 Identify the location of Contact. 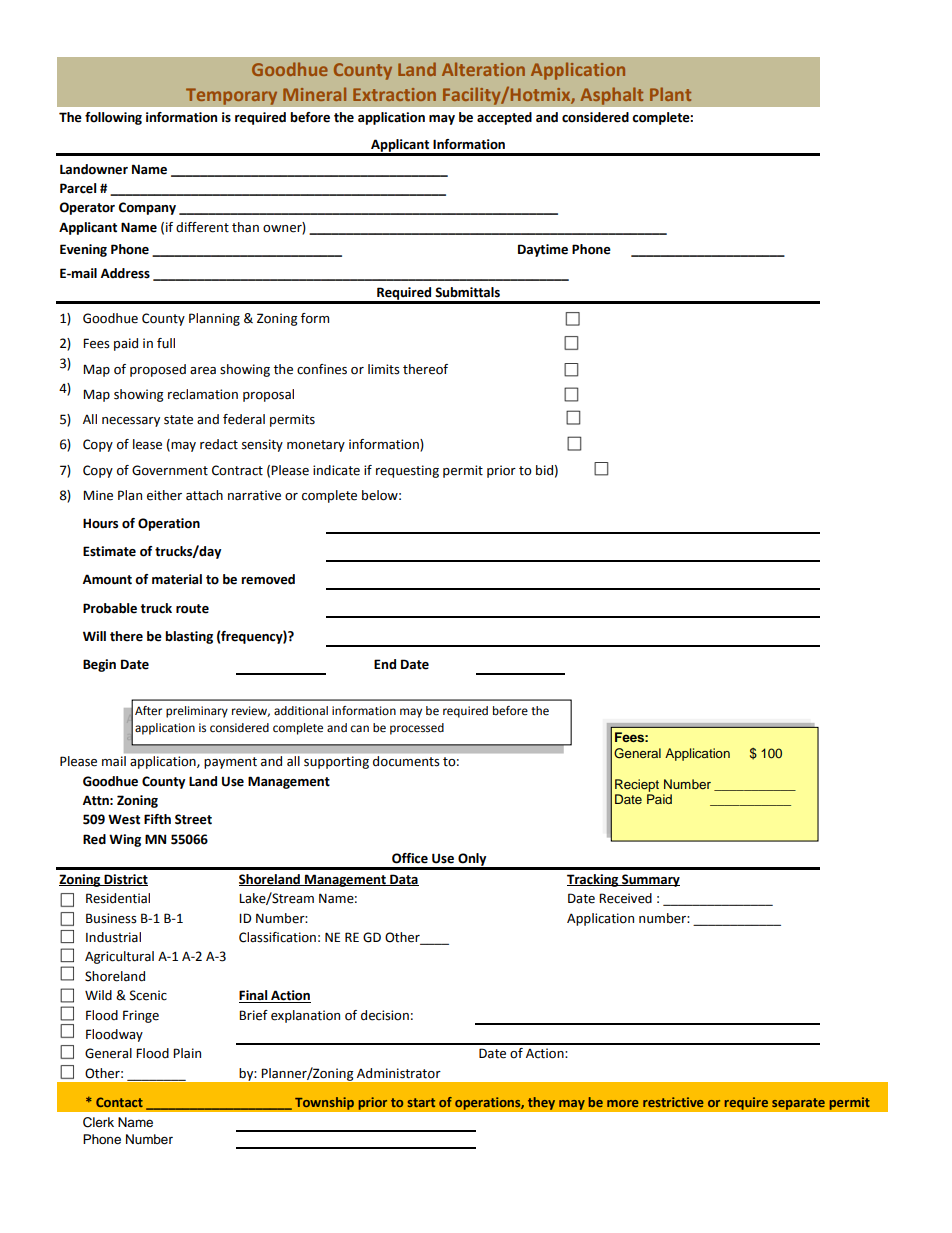
(119, 1102).
